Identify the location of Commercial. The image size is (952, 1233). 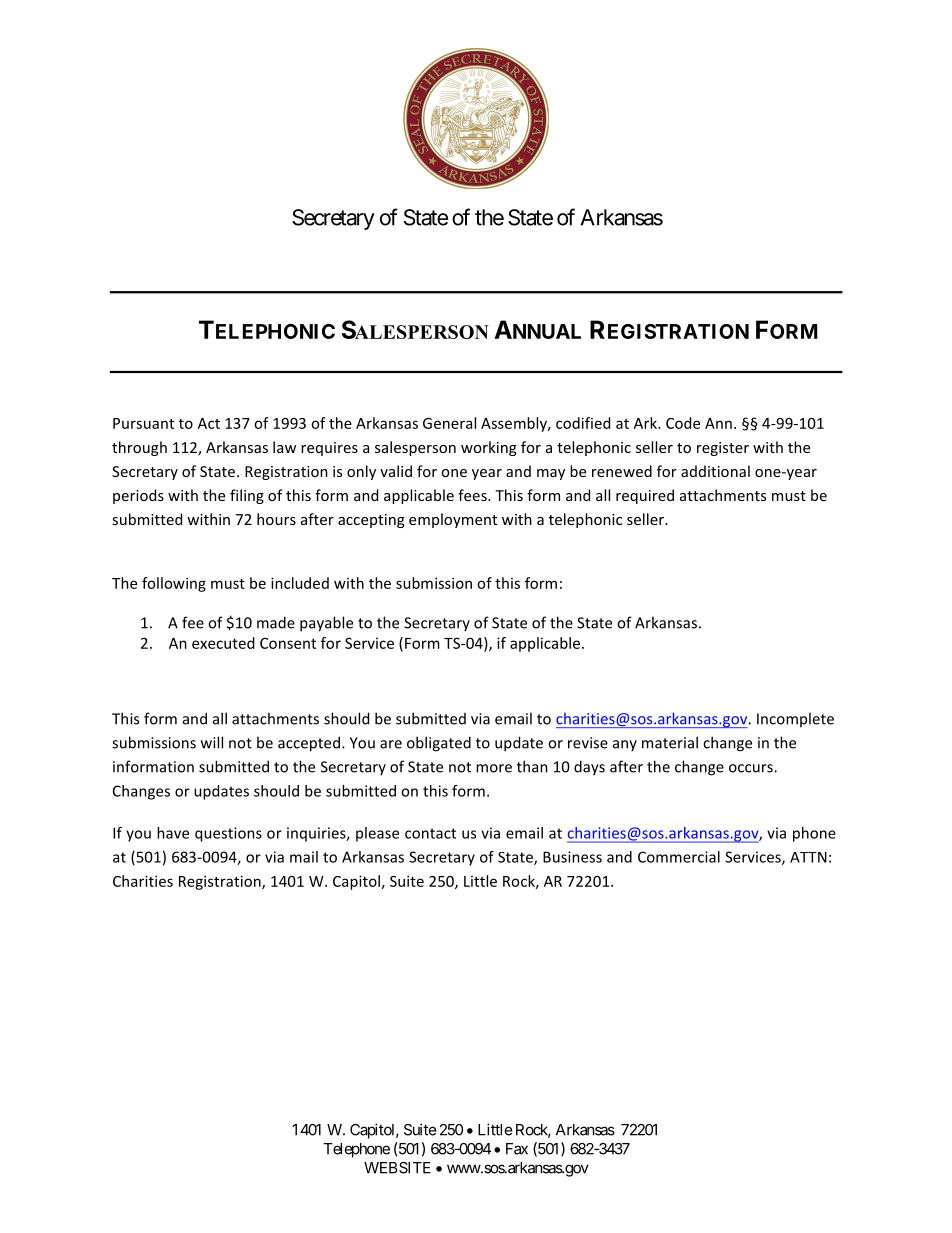
(679, 857).
